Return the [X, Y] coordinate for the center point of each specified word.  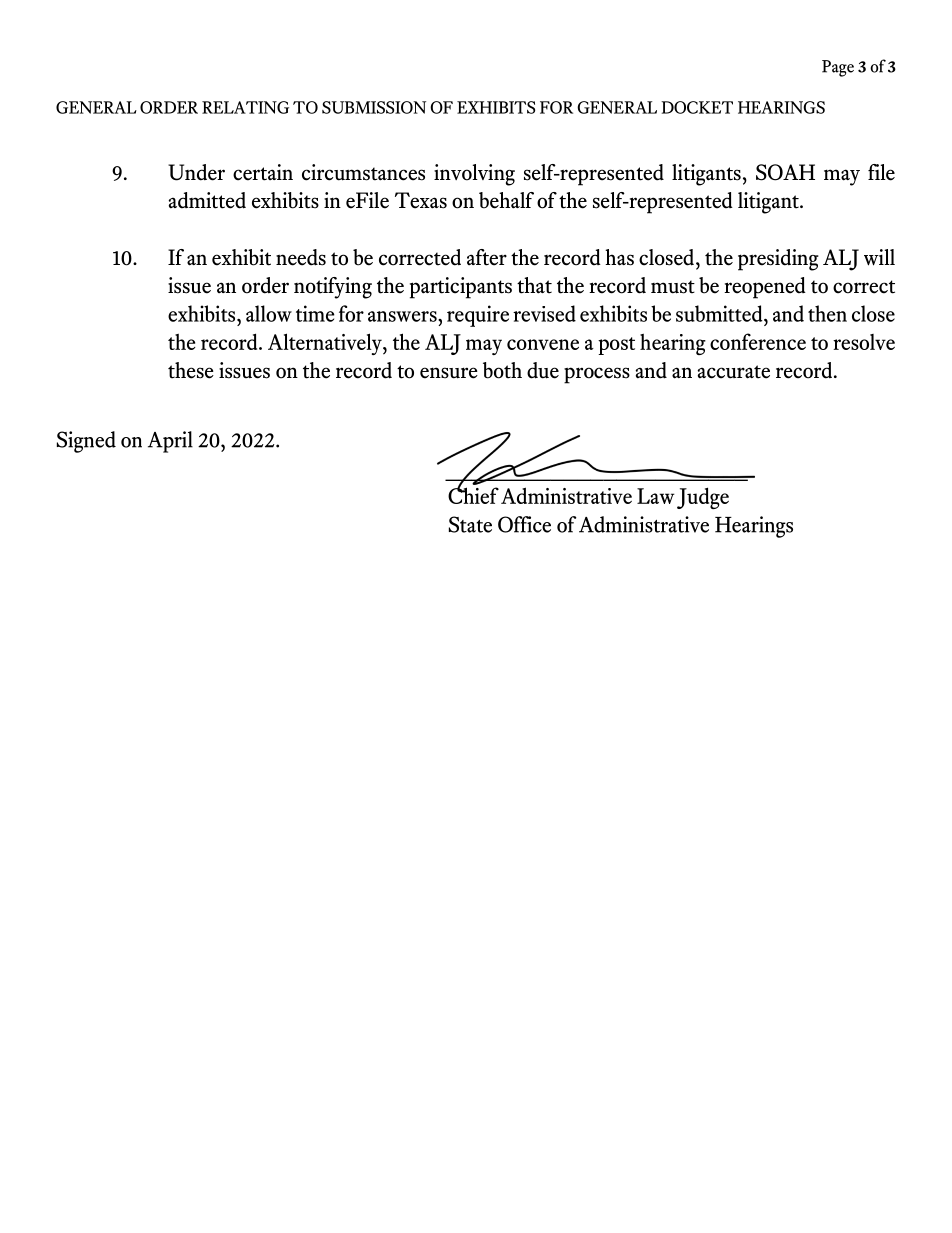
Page [838, 68]
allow [269, 313]
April [170, 442]
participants [461, 288]
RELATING [245, 107]
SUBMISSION [374, 107]
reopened [765, 288]
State [470, 524]
